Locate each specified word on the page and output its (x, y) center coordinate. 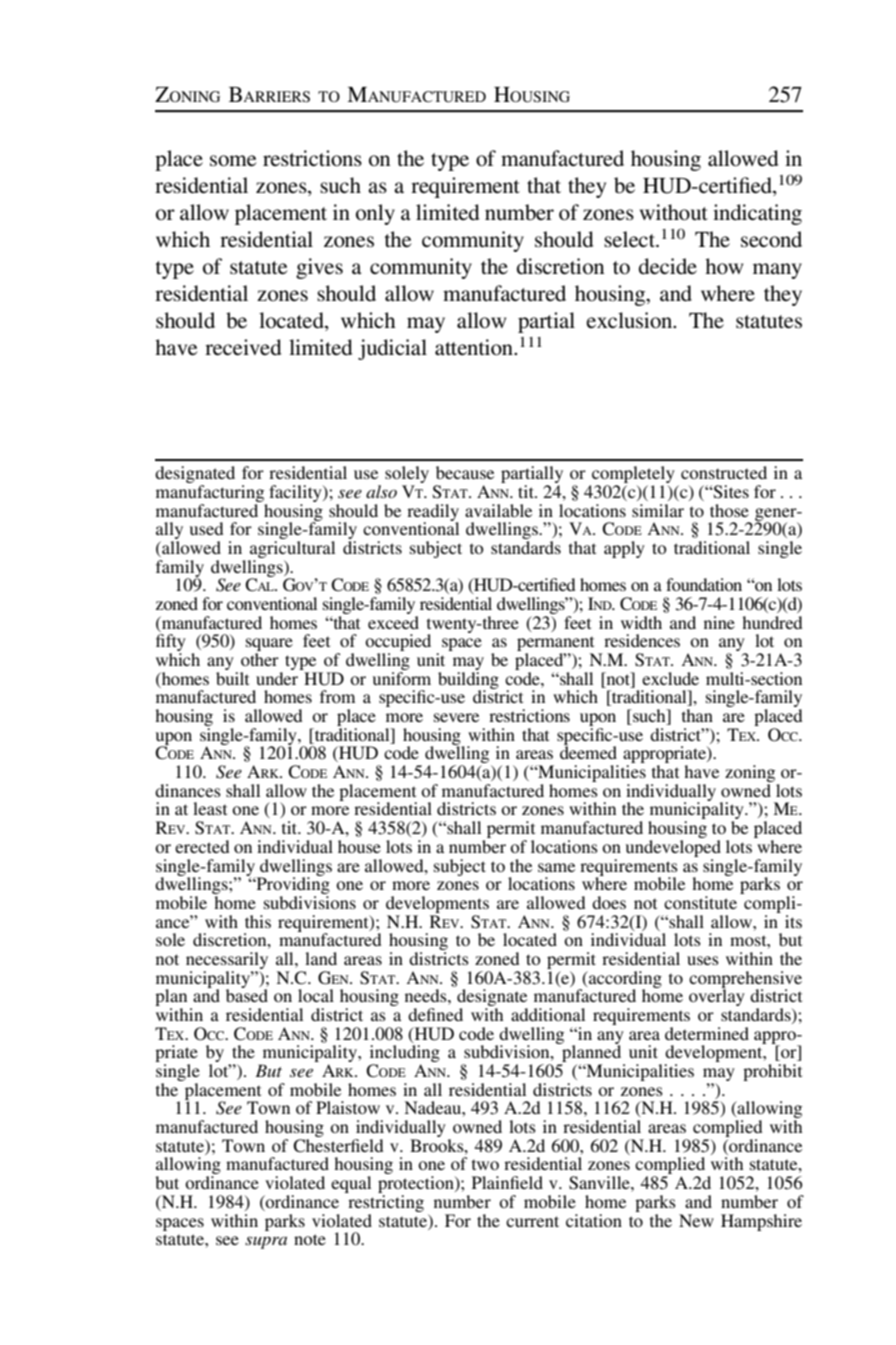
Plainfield (507, 1182)
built (232, 678)
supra (266, 1242)
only (375, 214)
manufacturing (210, 493)
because (465, 472)
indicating (757, 214)
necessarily (227, 960)
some (233, 161)
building (468, 681)
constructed (724, 472)
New (696, 1220)
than (697, 715)
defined (435, 1014)
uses (703, 960)
